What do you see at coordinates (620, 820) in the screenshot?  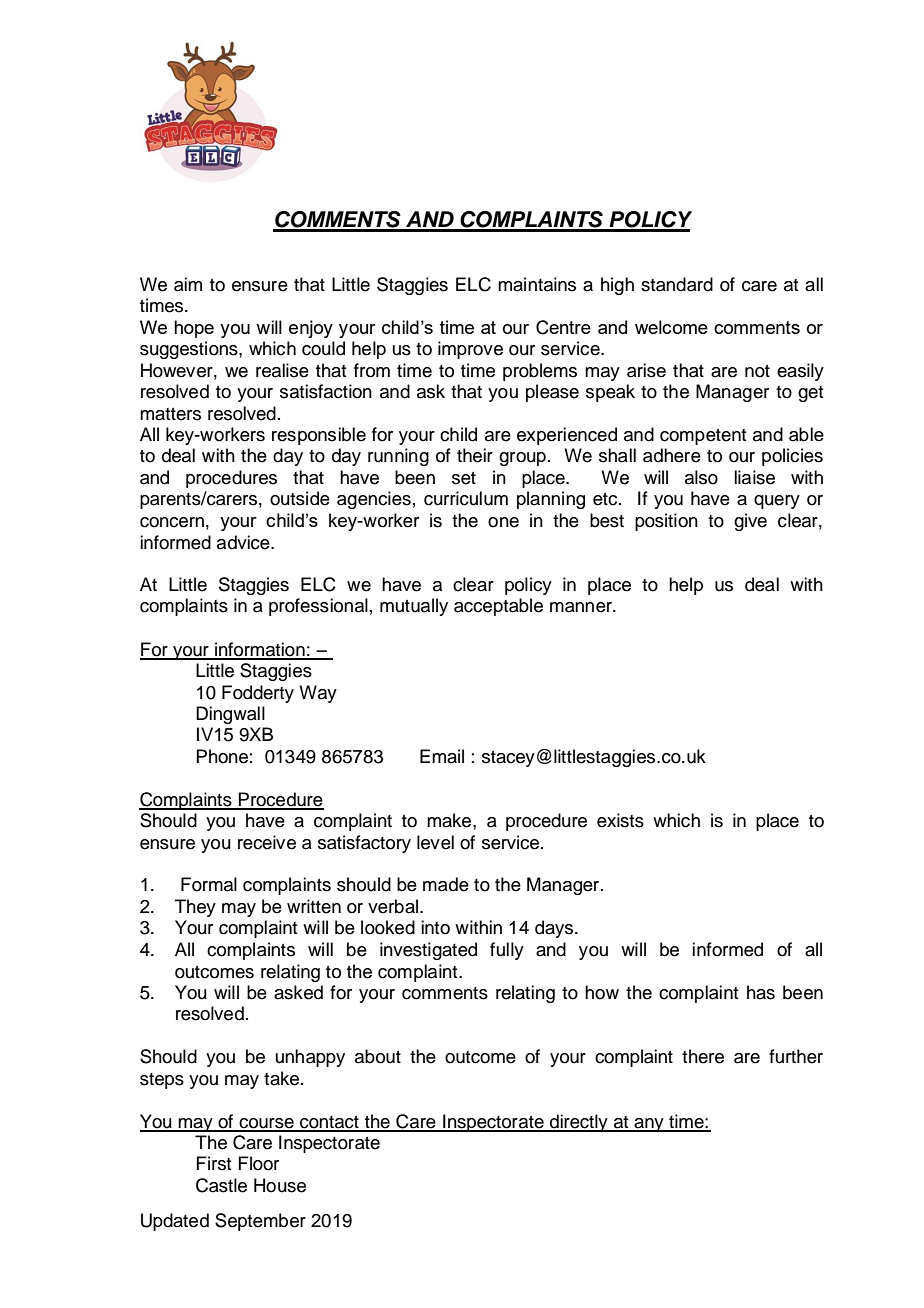 I see `exists` at bounding box center [620, 820].
